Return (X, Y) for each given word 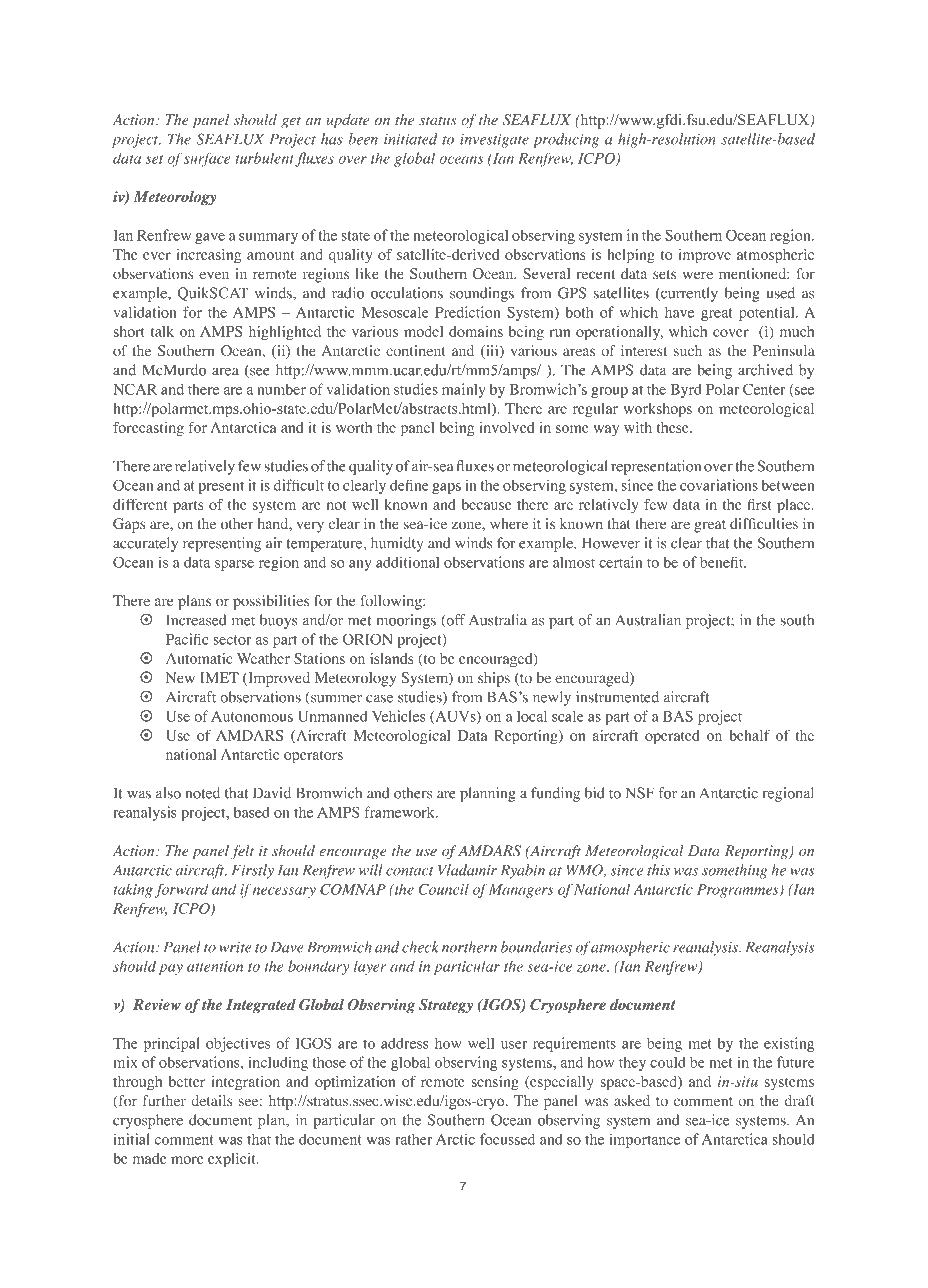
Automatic (199, 658)
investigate (494, 140)
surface (207, 159)
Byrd (686, 390)
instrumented (617, 697)
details (212, 1101)
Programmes (739, 891)
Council (443, 889)
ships (494, 679)
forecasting (148, 429)
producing (566, 140)
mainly (463, 390)
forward (181, 890)
